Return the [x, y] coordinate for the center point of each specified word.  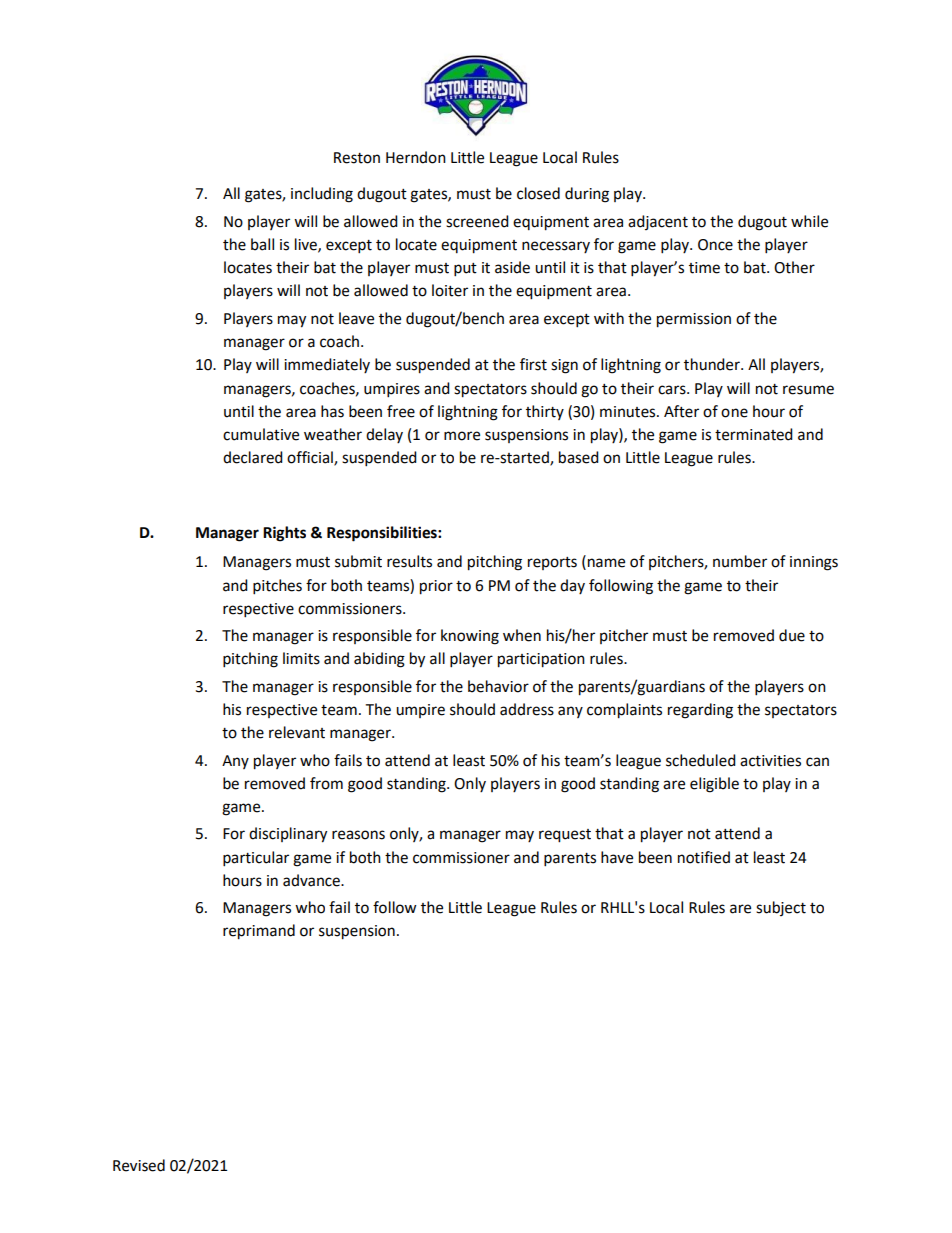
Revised [139, 1165]
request [565, 836]
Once [715, 245]
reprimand [259, 932]
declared [253, 457]
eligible [714, 785]
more [462, 436]
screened [477, 221]
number [740, 561]
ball [262, 244]
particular [256, 859]
